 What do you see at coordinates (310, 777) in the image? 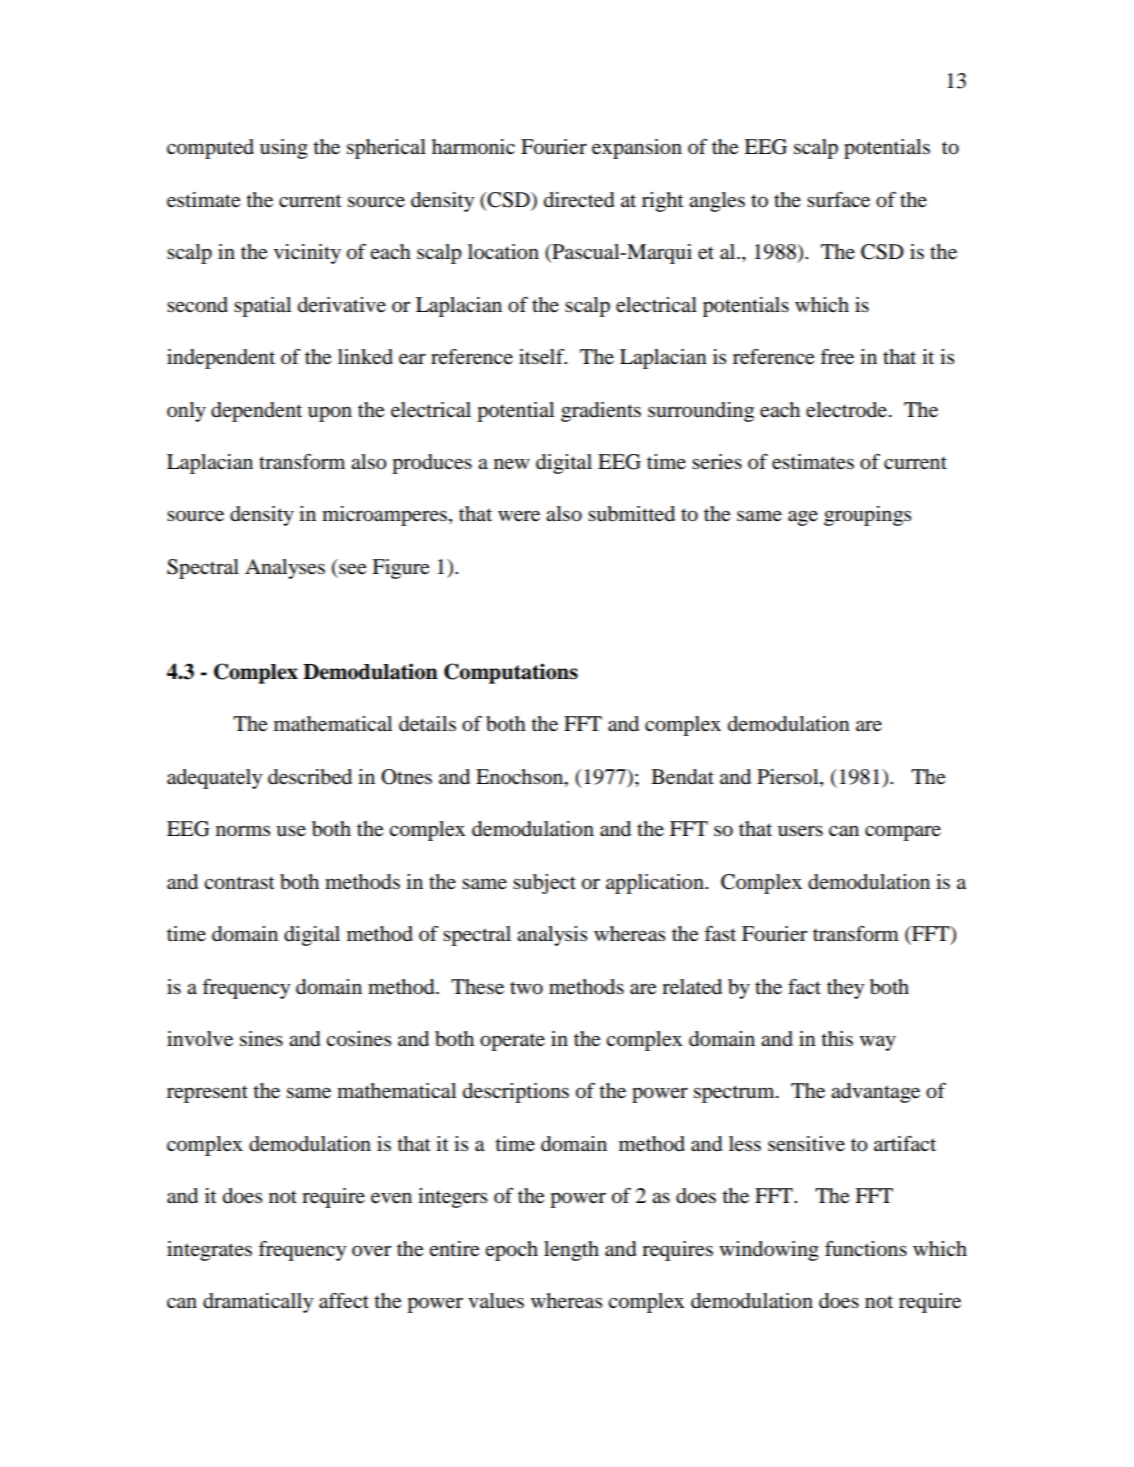
I see `described` at bounding box center [310, 777].
